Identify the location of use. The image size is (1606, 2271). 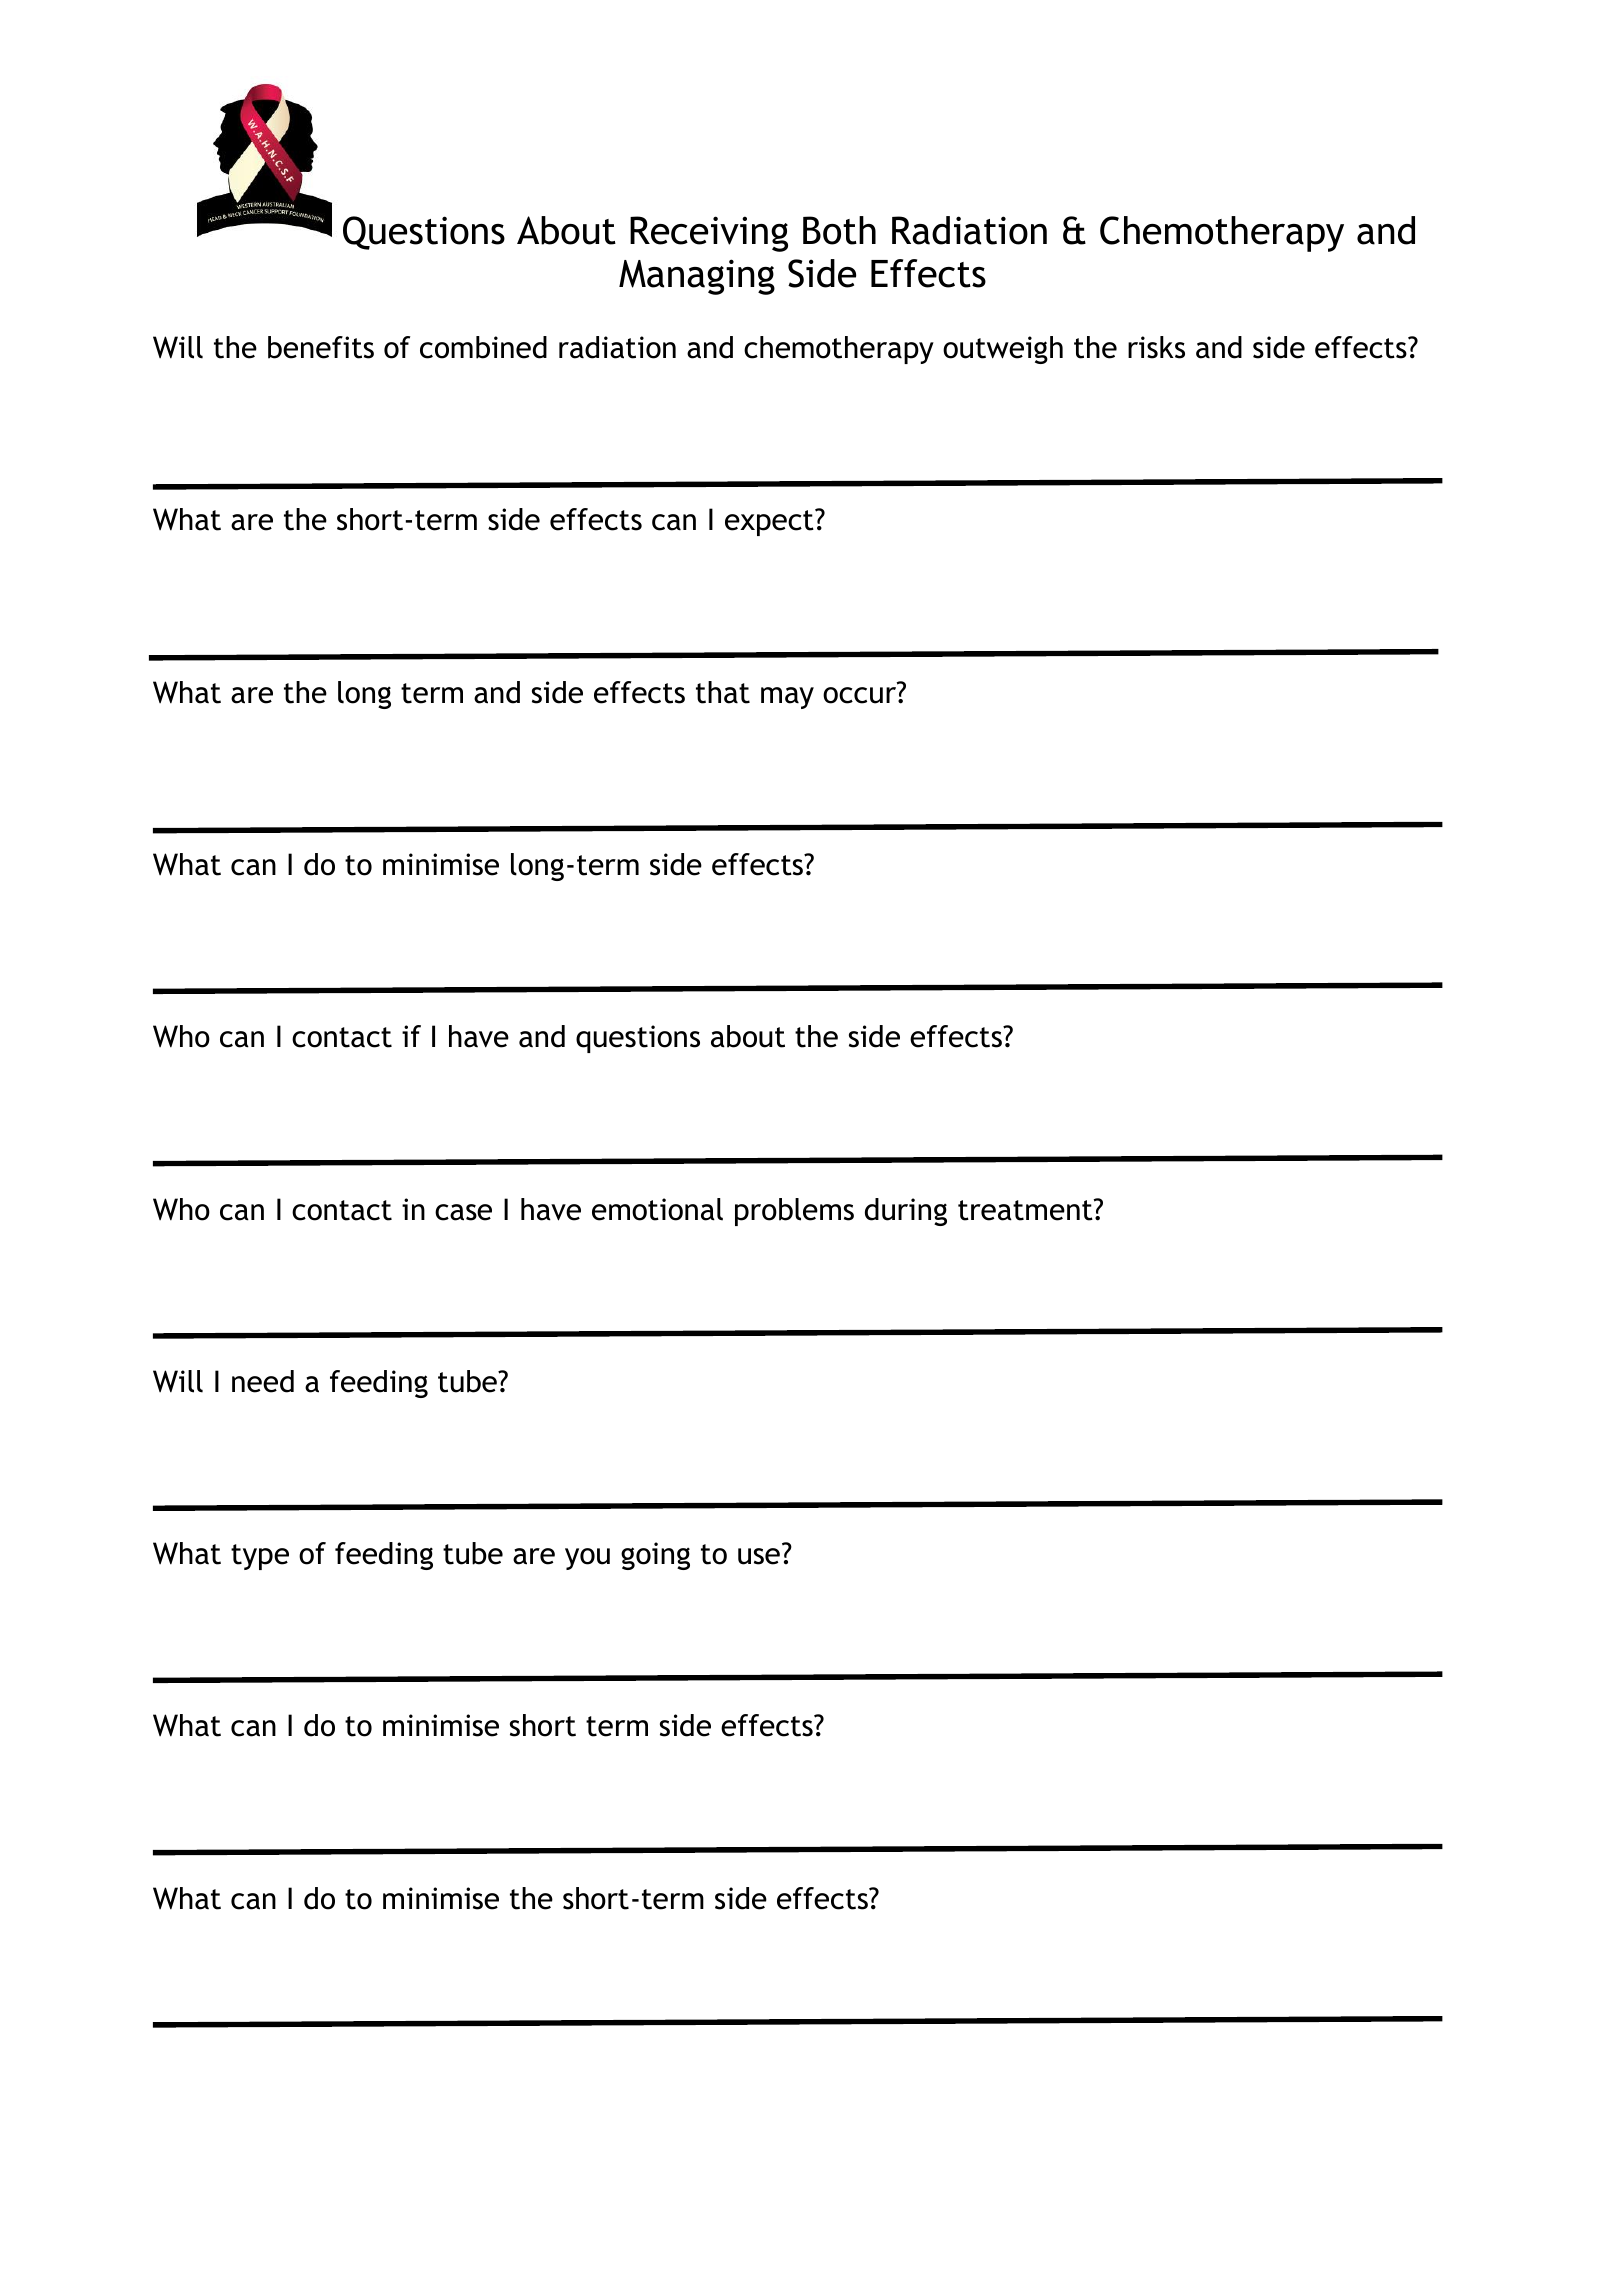
(759, 1556).
